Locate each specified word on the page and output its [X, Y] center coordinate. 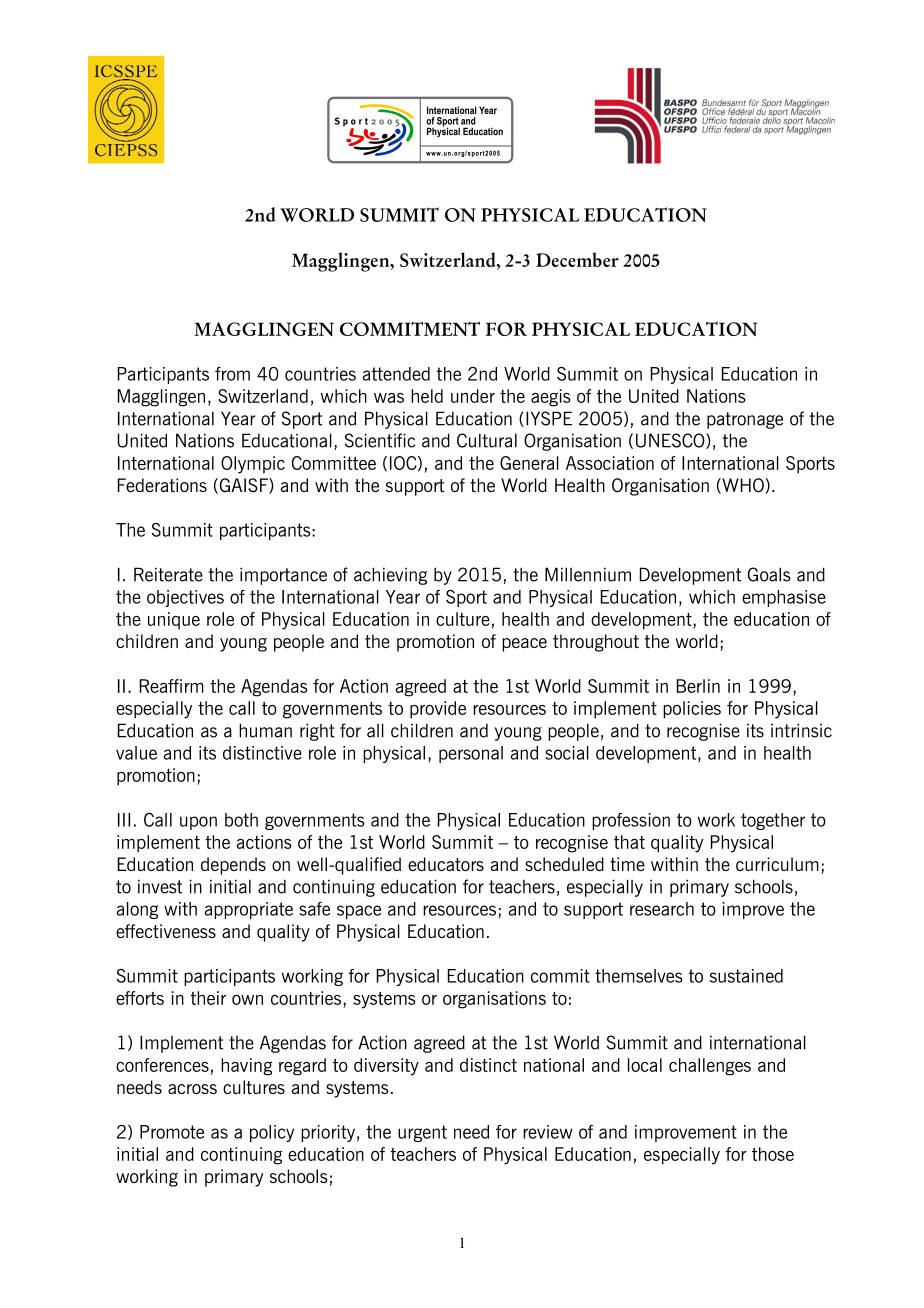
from [232, 374]
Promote [172, 1132]
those [773, 1154]
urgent [422, 1133]
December [577, 259]
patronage [745, 420]
